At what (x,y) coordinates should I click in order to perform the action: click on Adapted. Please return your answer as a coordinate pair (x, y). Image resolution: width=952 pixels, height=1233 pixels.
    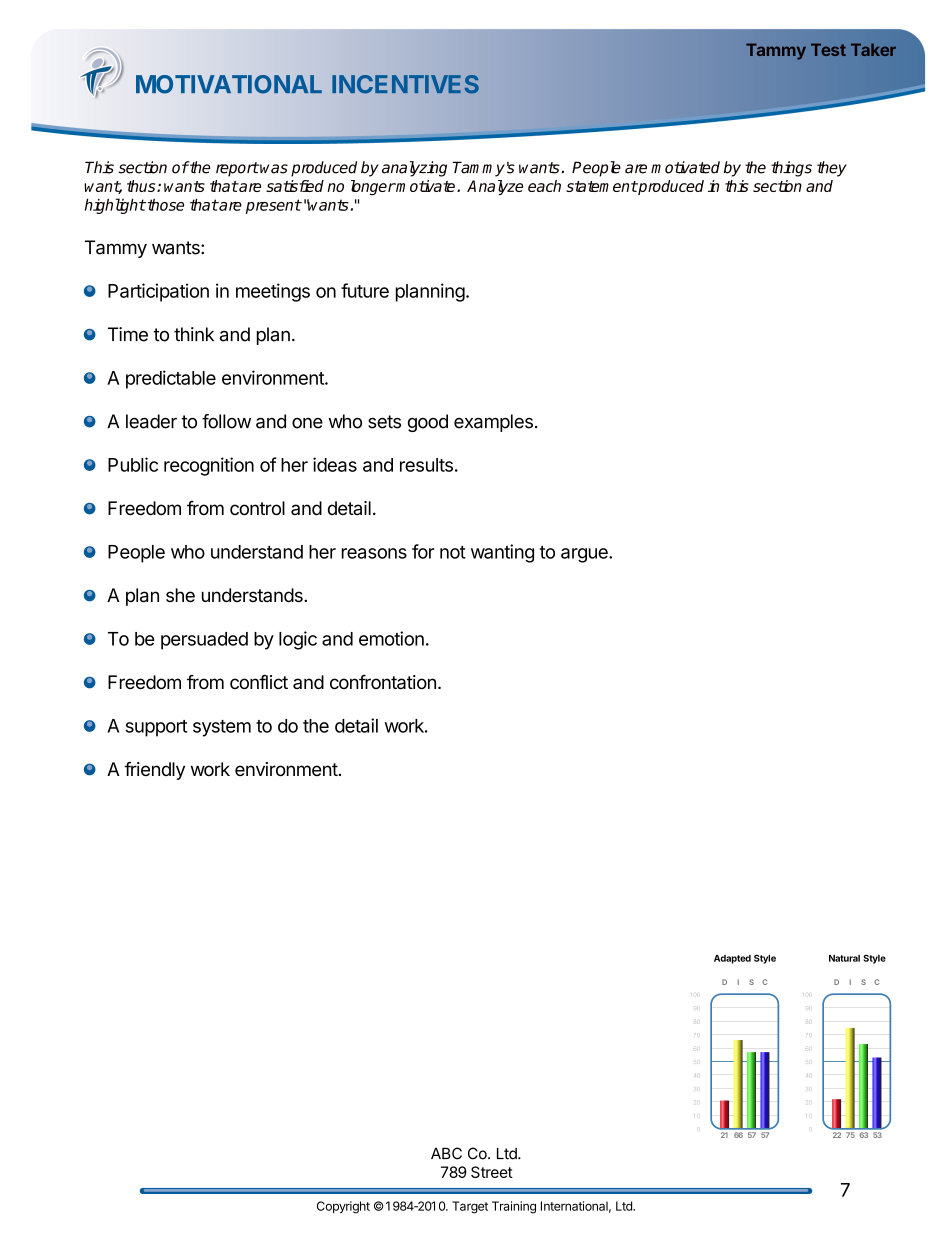
    Looking at the image, I should click on (732, 959).
